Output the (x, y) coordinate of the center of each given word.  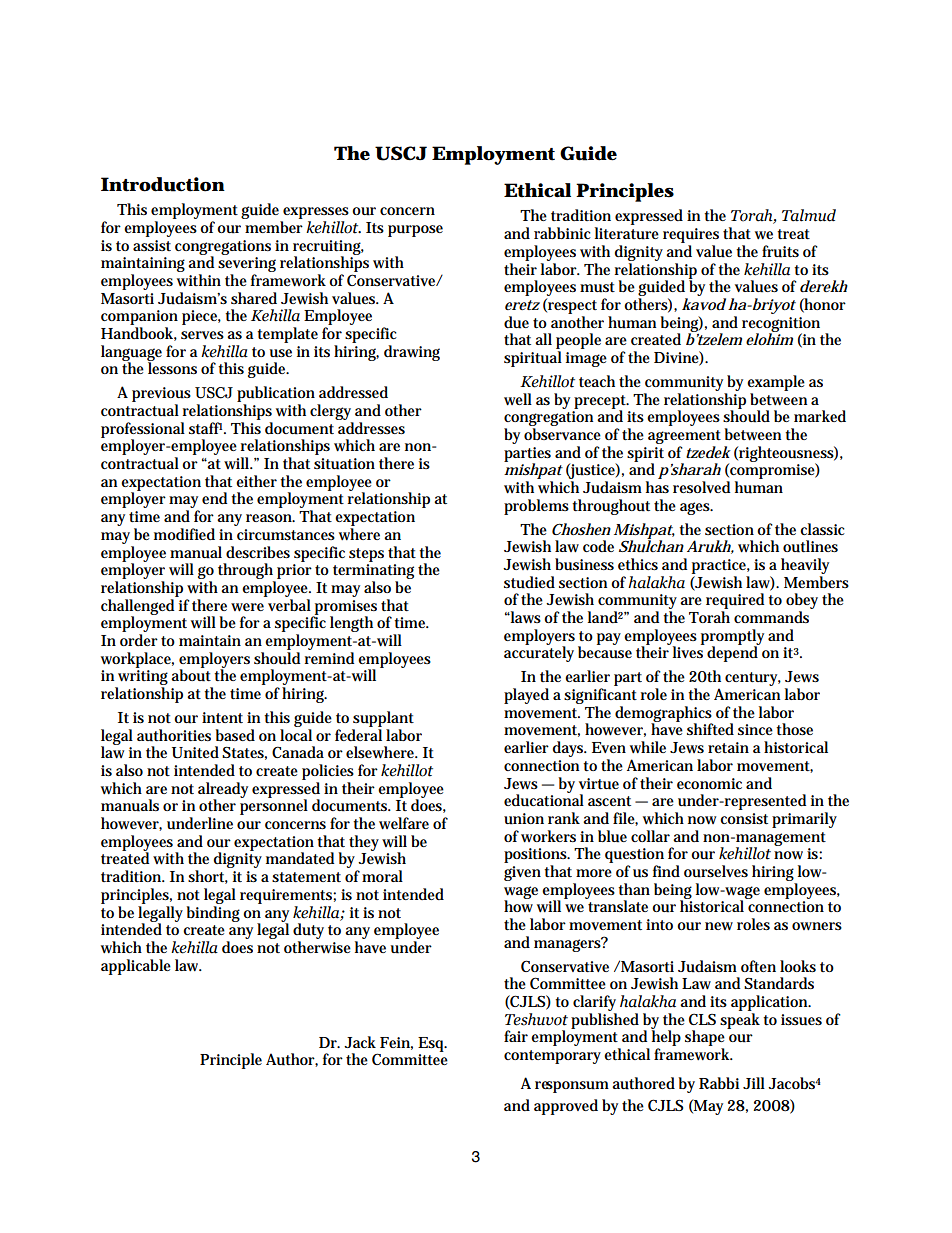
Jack (360, 1042)
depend (733, 653)
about (191, 674)
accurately (539, 653)
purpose (415, 231)
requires (691, 235)
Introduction (163, 184)
